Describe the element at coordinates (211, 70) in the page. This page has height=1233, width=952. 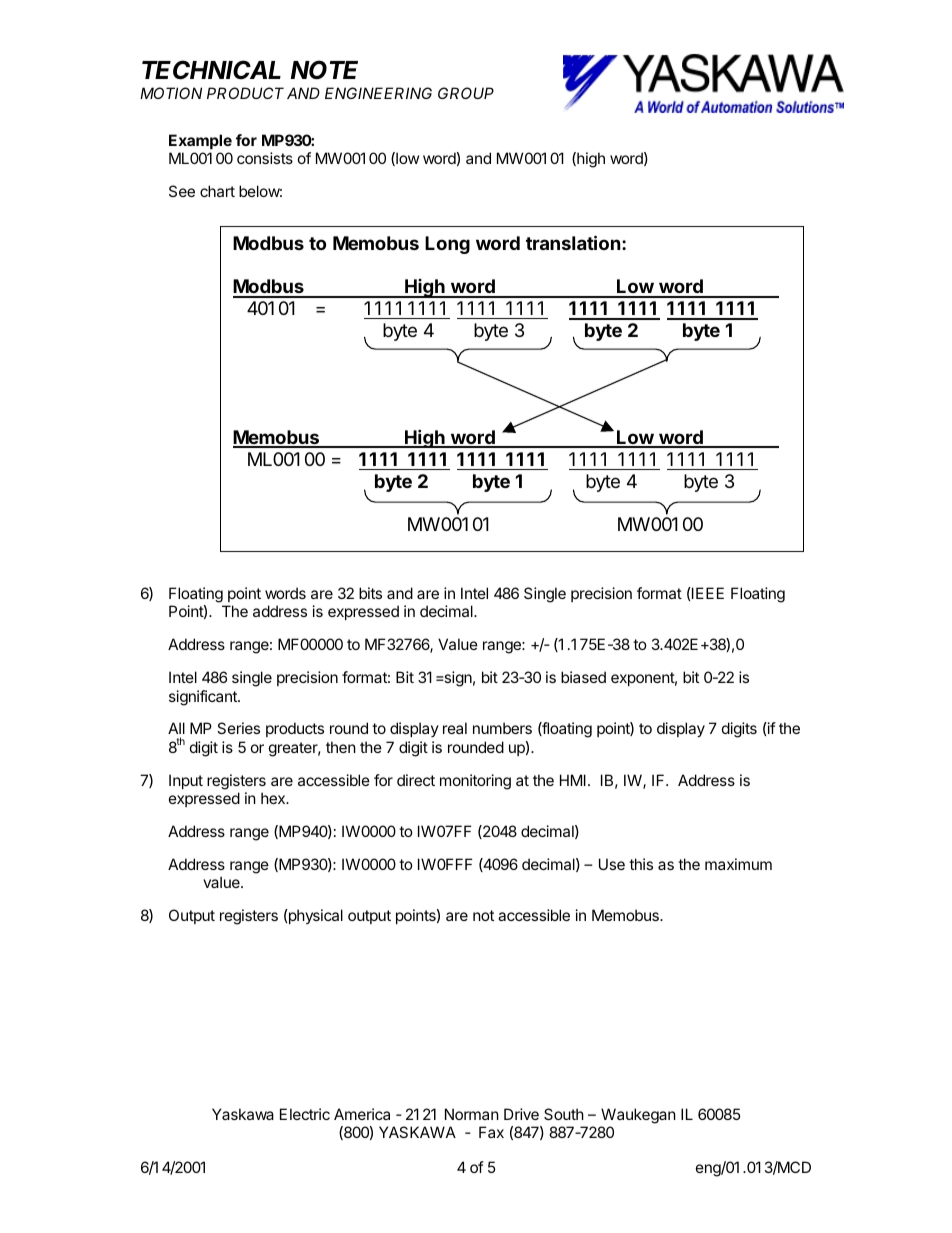
I see `TECHNICAL` at that location.
